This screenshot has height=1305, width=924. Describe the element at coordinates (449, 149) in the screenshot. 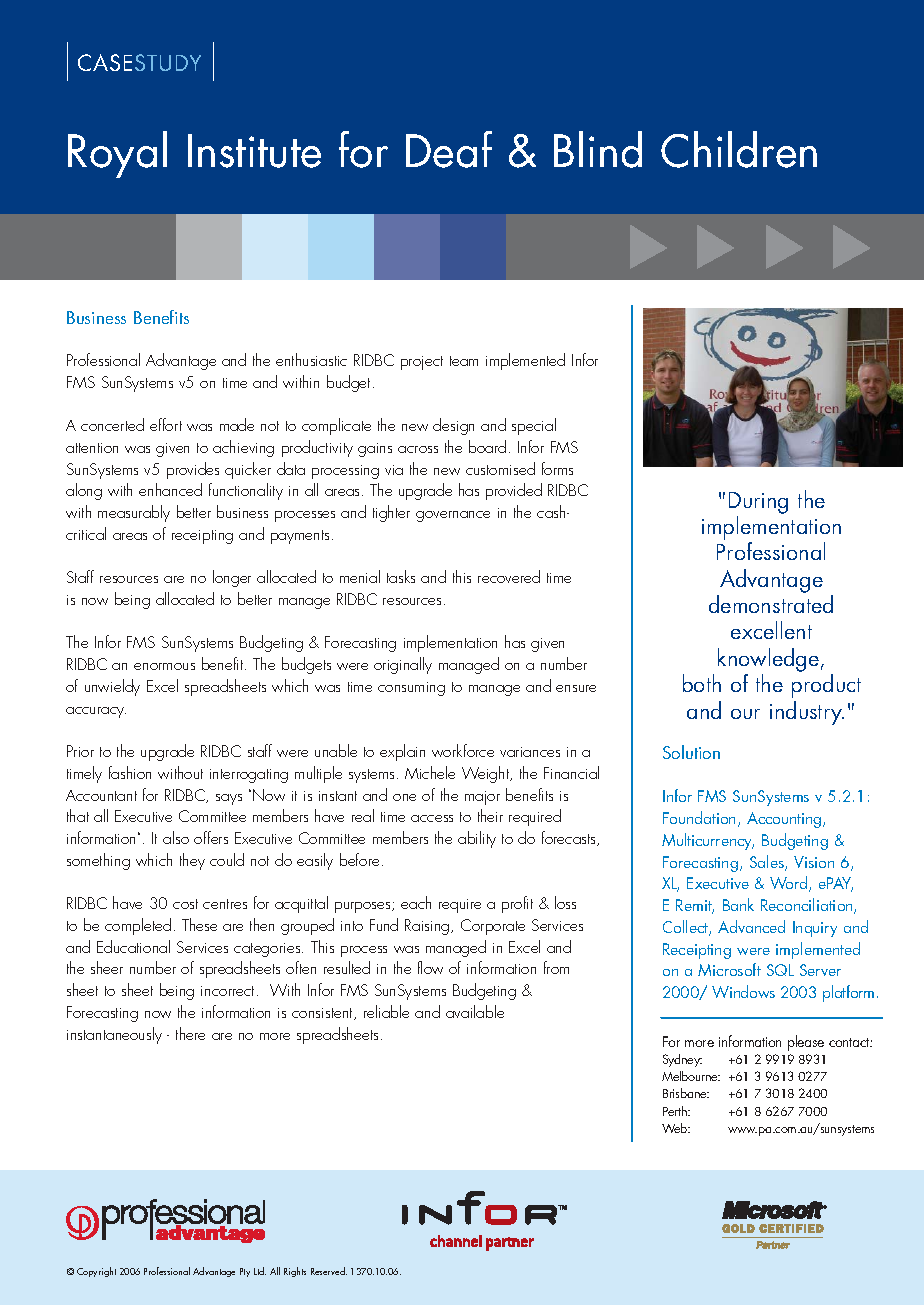

I see `Deaf` at that location.
